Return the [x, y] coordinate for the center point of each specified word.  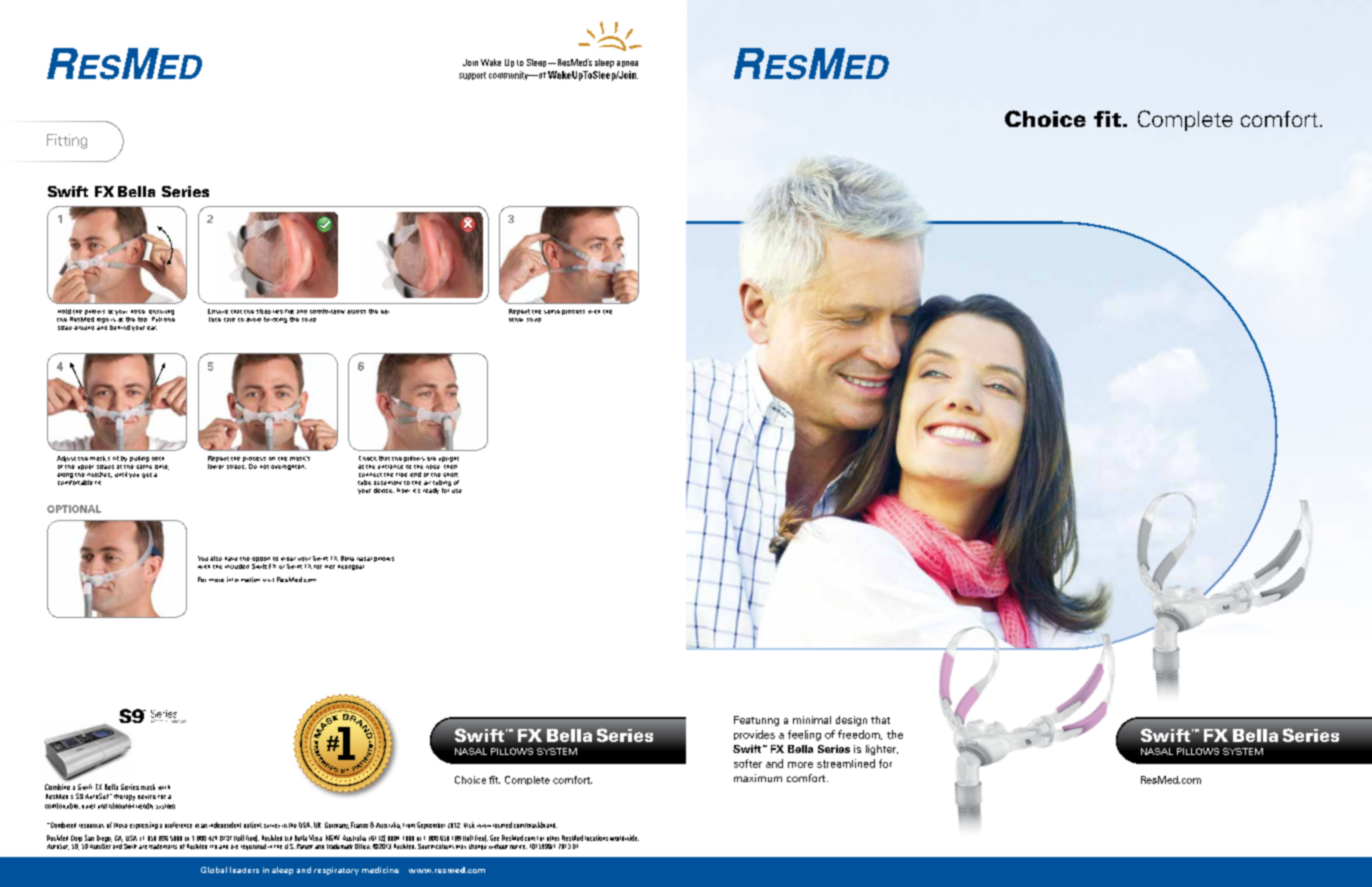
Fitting [67, 141]
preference [178, 825]
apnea [627, 64]
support [472, 76]
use [457, 491]
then [449, 465]
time [162, 467]
